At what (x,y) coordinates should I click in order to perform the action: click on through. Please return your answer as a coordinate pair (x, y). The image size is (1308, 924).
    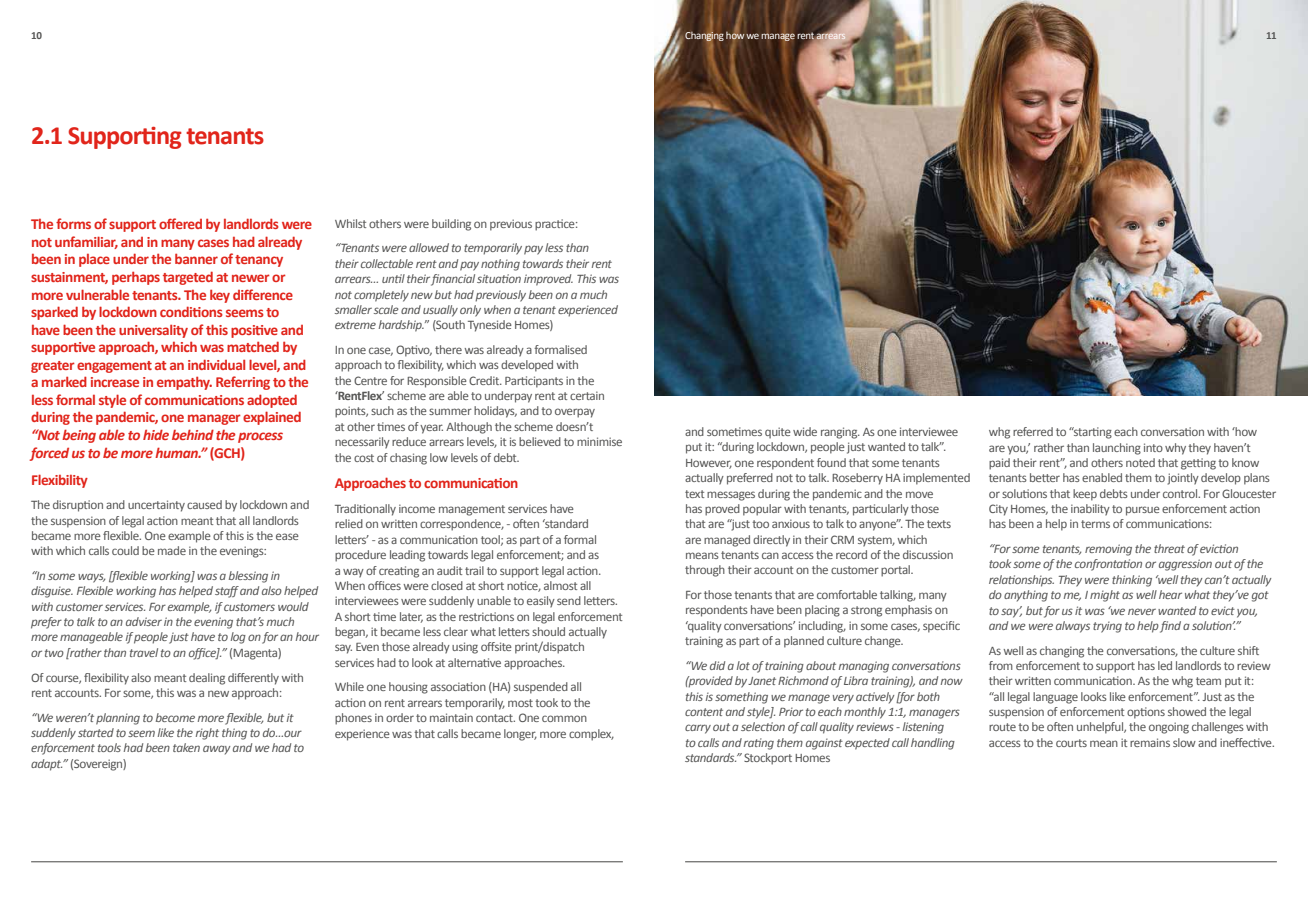
    Looking at the image, I should click on (705, 571).
